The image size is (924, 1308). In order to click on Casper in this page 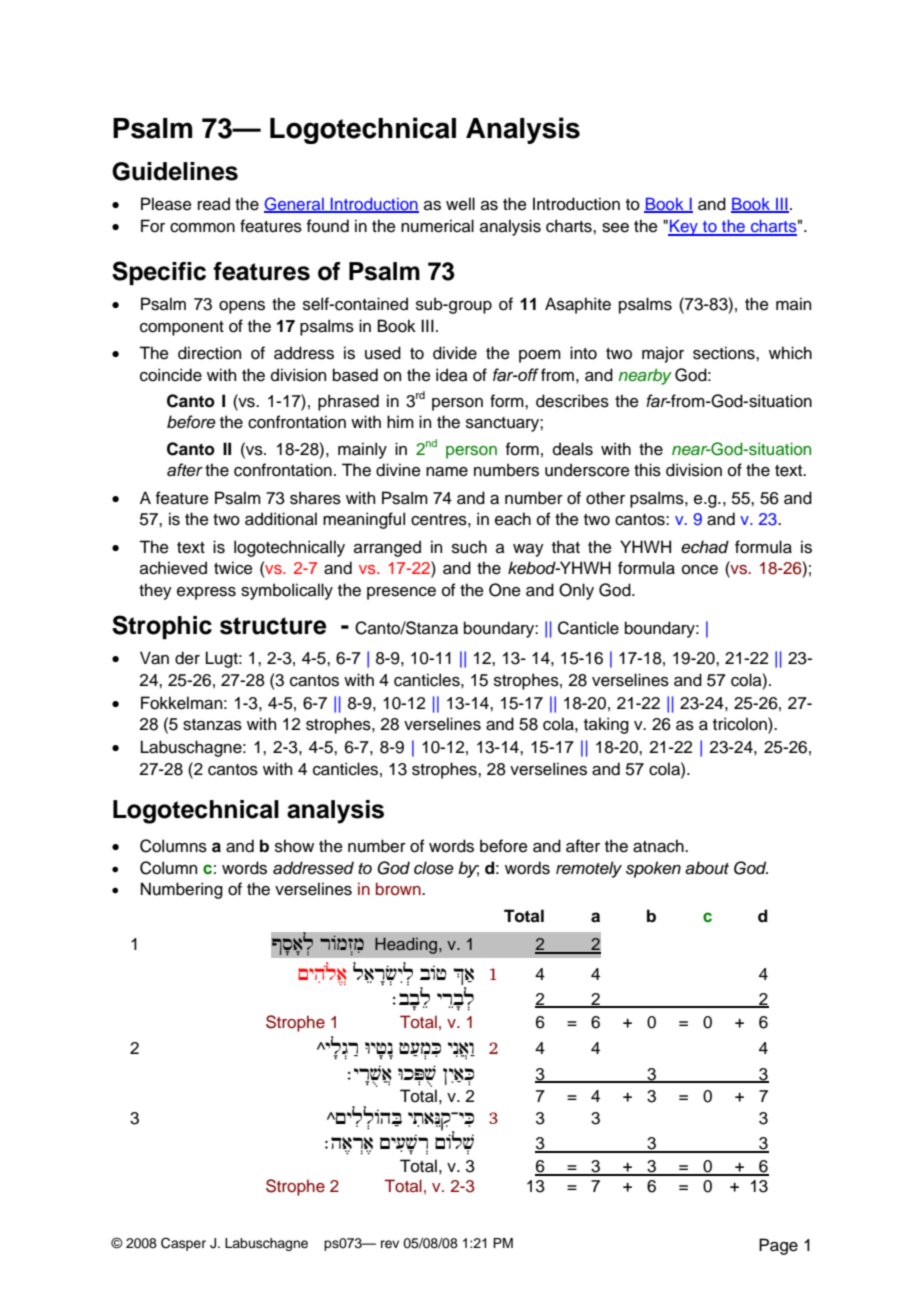, I will do `click(183, 1244)`.
